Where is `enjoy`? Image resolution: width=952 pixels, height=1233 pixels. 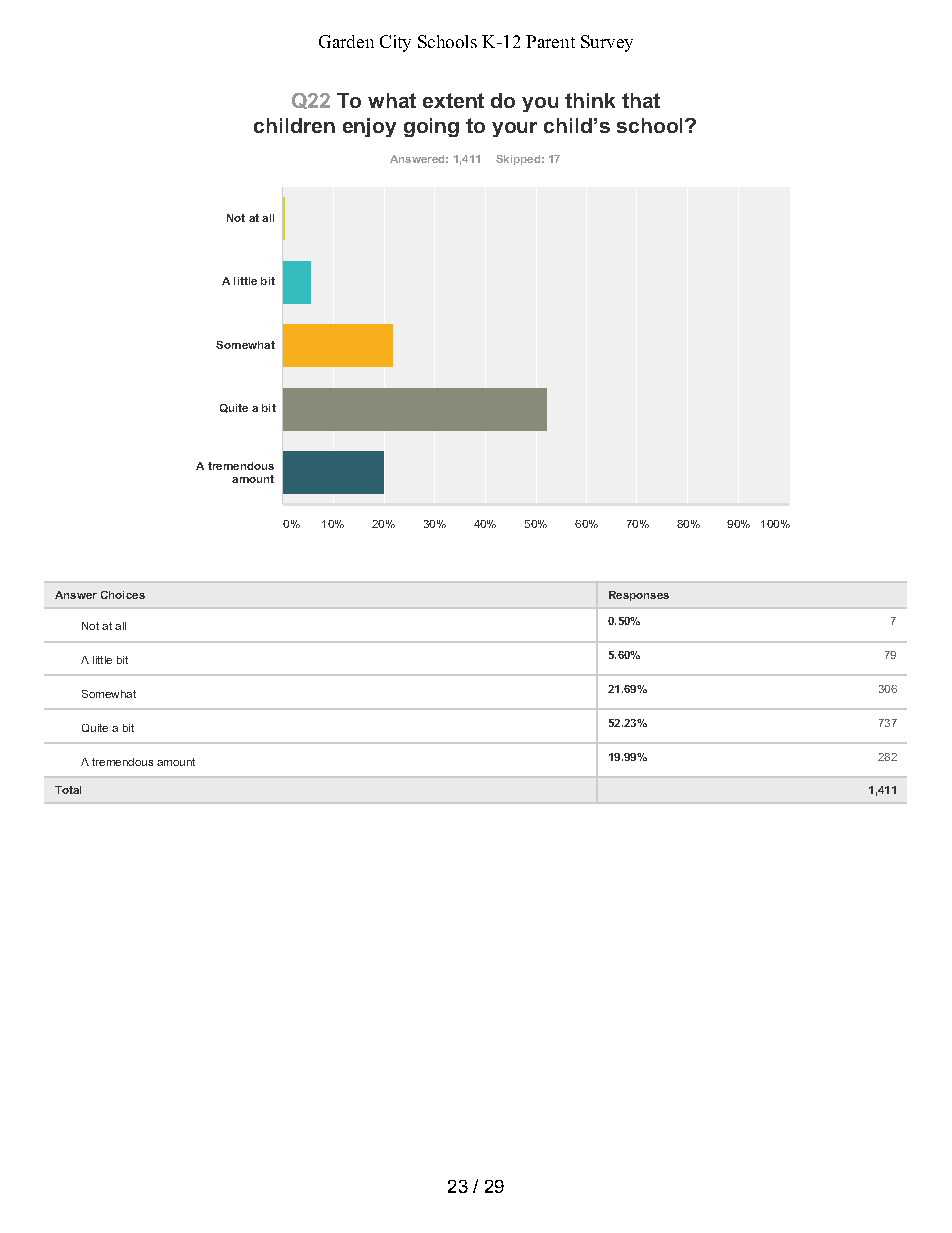 enjoy is located at coordinates (369, 127).
